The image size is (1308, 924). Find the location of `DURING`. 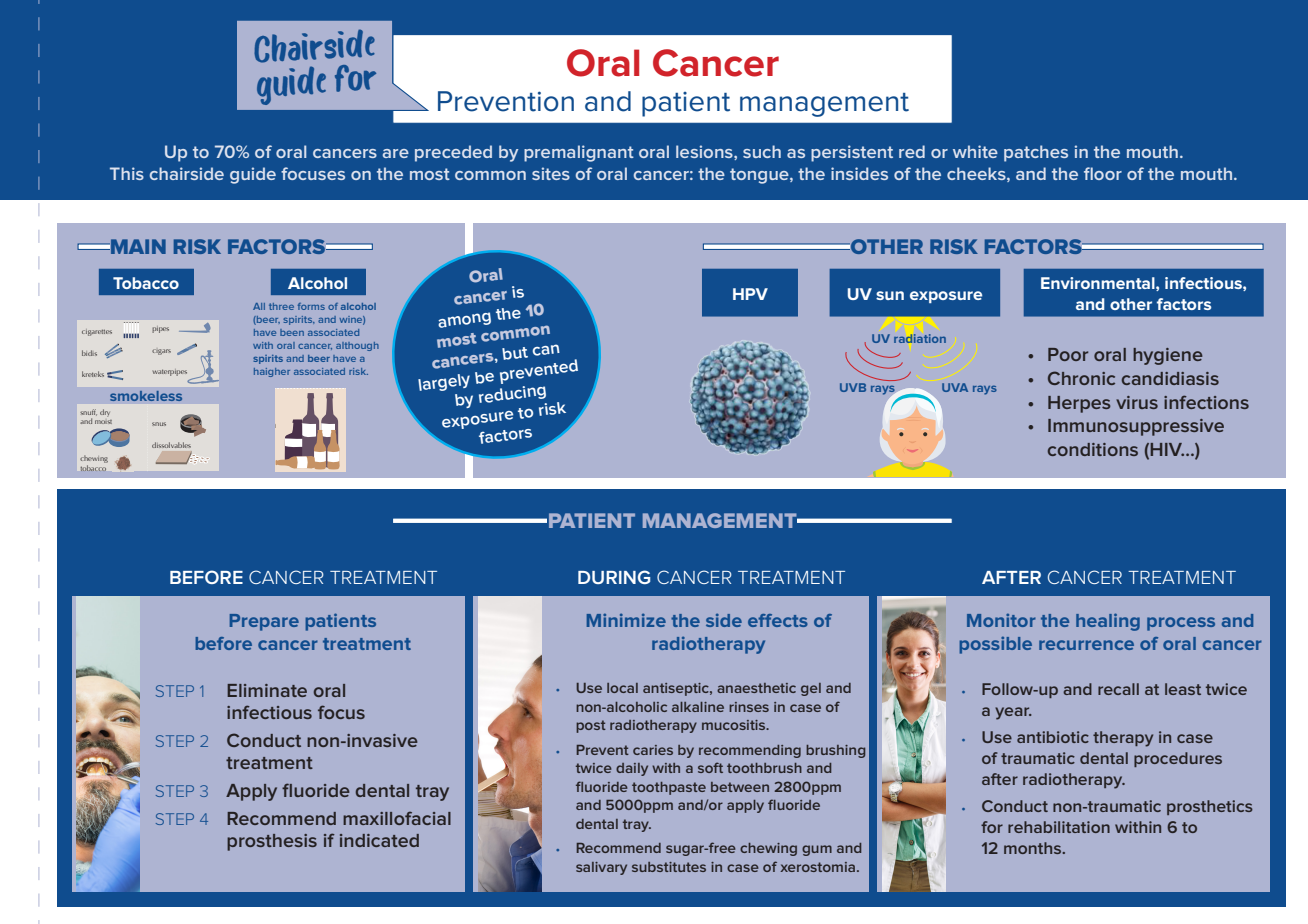

DURING is located at coordinates (614, 577).
